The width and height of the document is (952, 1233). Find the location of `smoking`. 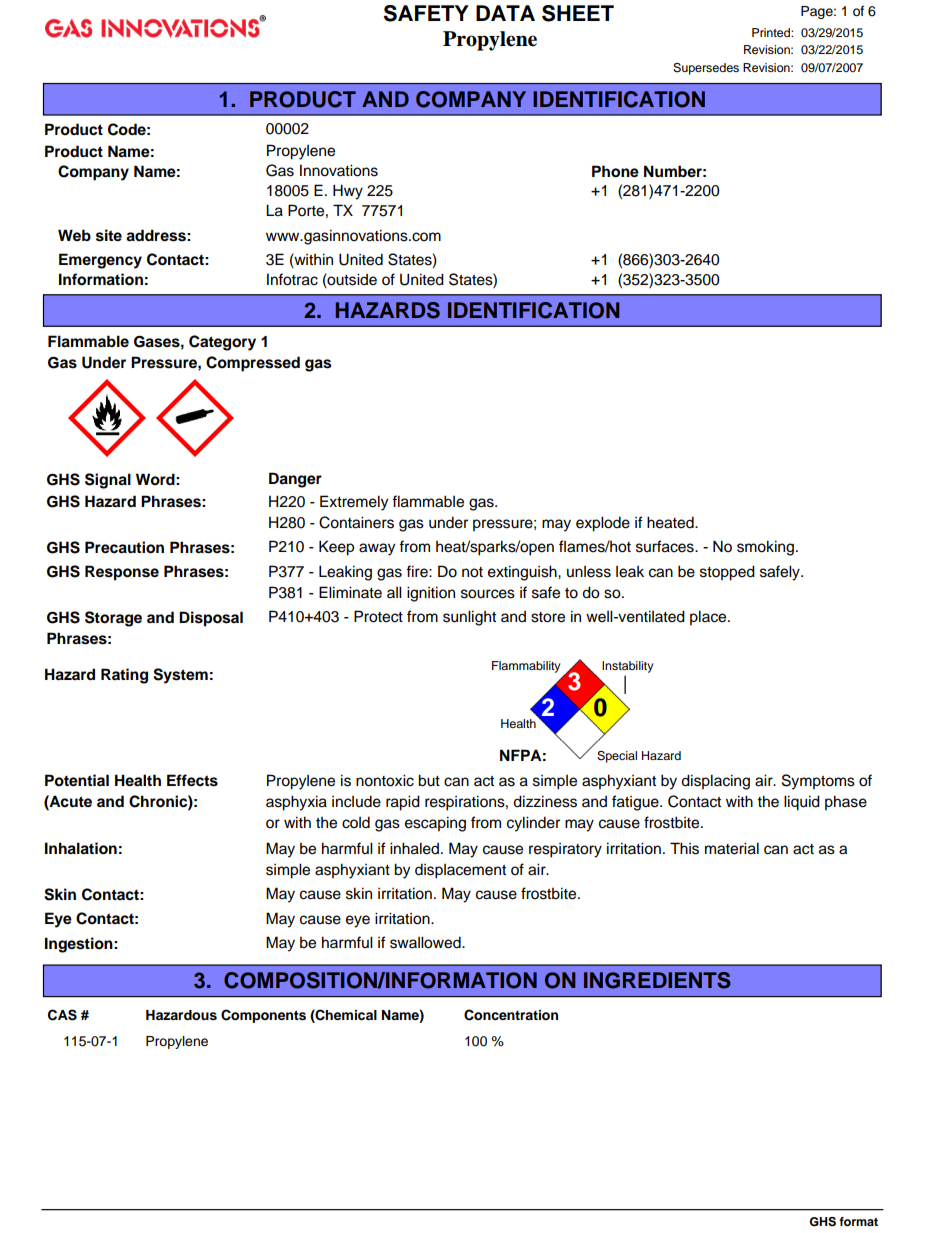

smoking is located at coordinates (765, 548).
